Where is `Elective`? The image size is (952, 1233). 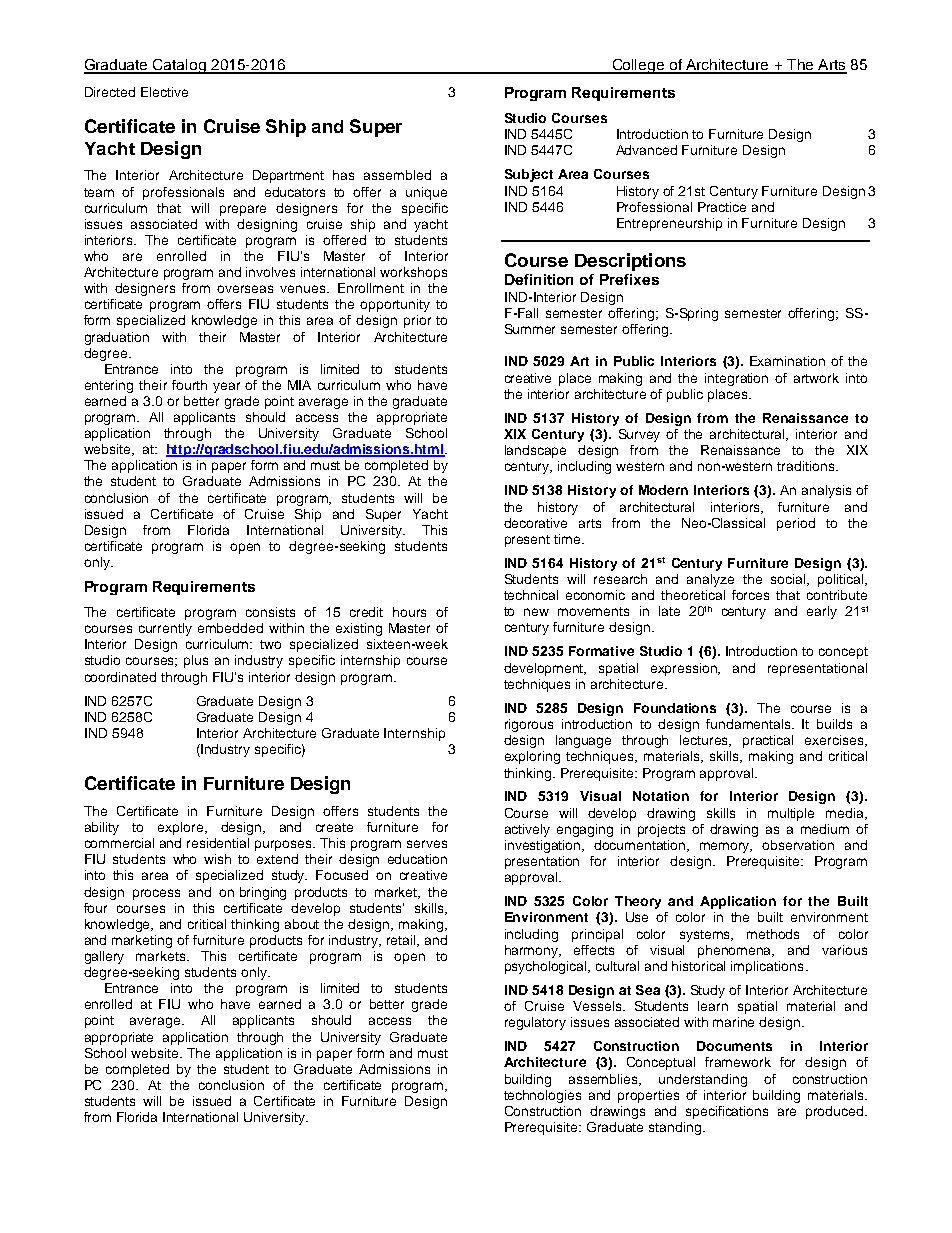 Elective is located at coordinates (164, 92).
